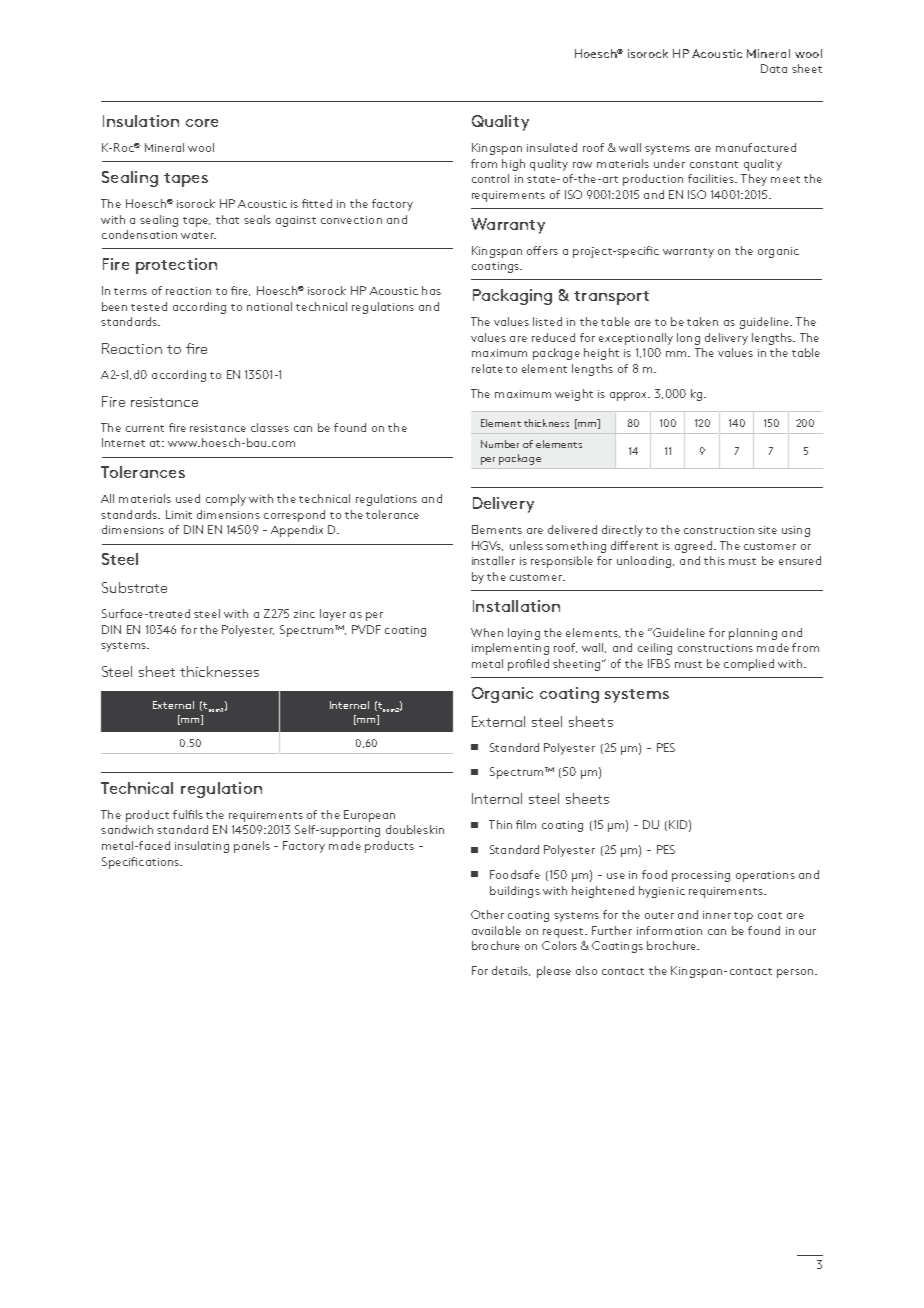 The width and height of the document is (924, 1308). I want to click on high, so click(513, 165).
